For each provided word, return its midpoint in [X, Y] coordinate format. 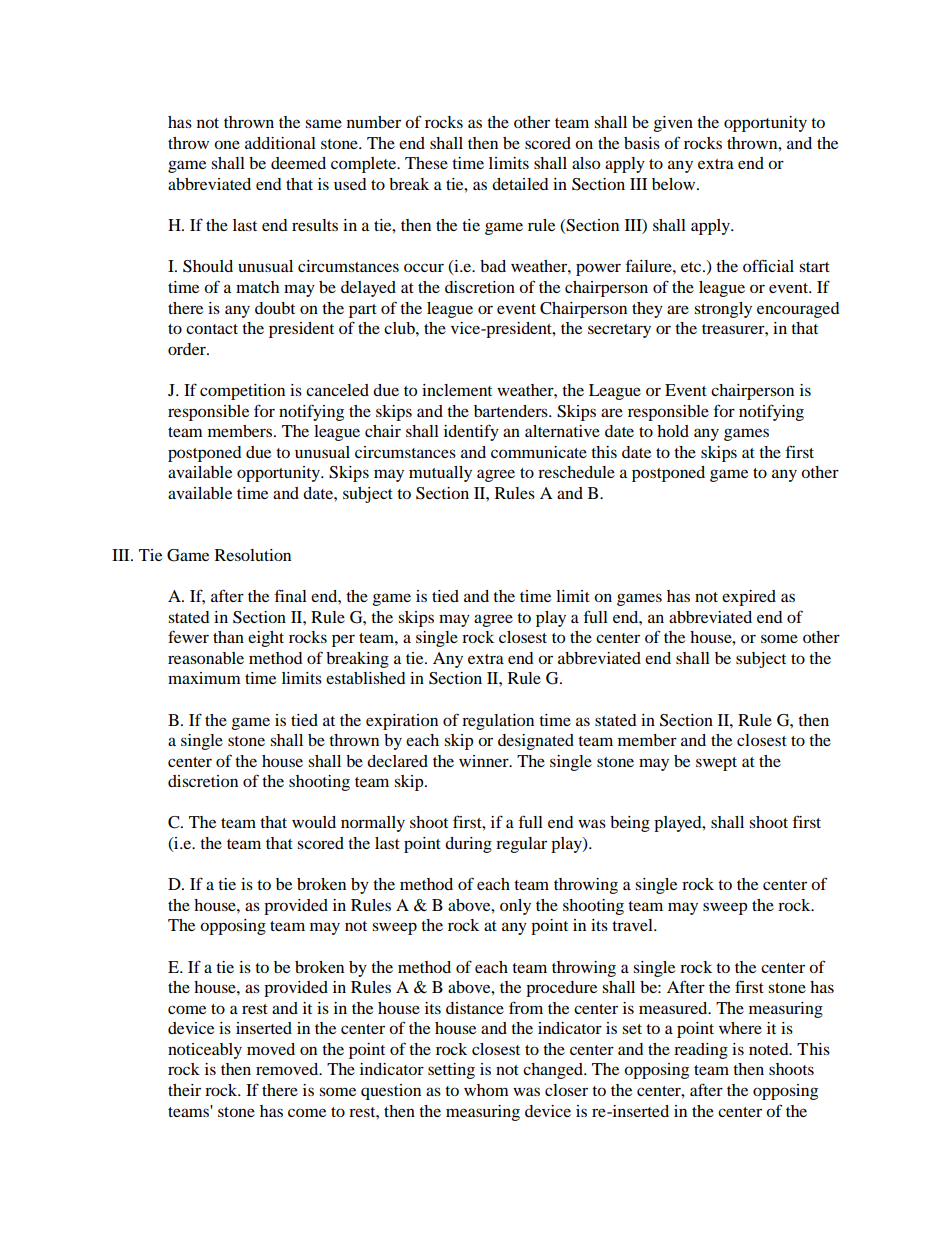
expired [749, 598]
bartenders [512, 411]
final [291, 595]
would [314, 822]
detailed [520, 184]
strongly [723, 310]
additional [280, 143]
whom [486, 1090]
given [673, 124]
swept [716, 764]
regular [521, 845]
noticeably [205, 1051]
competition [242, 392]
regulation [498, 722]
